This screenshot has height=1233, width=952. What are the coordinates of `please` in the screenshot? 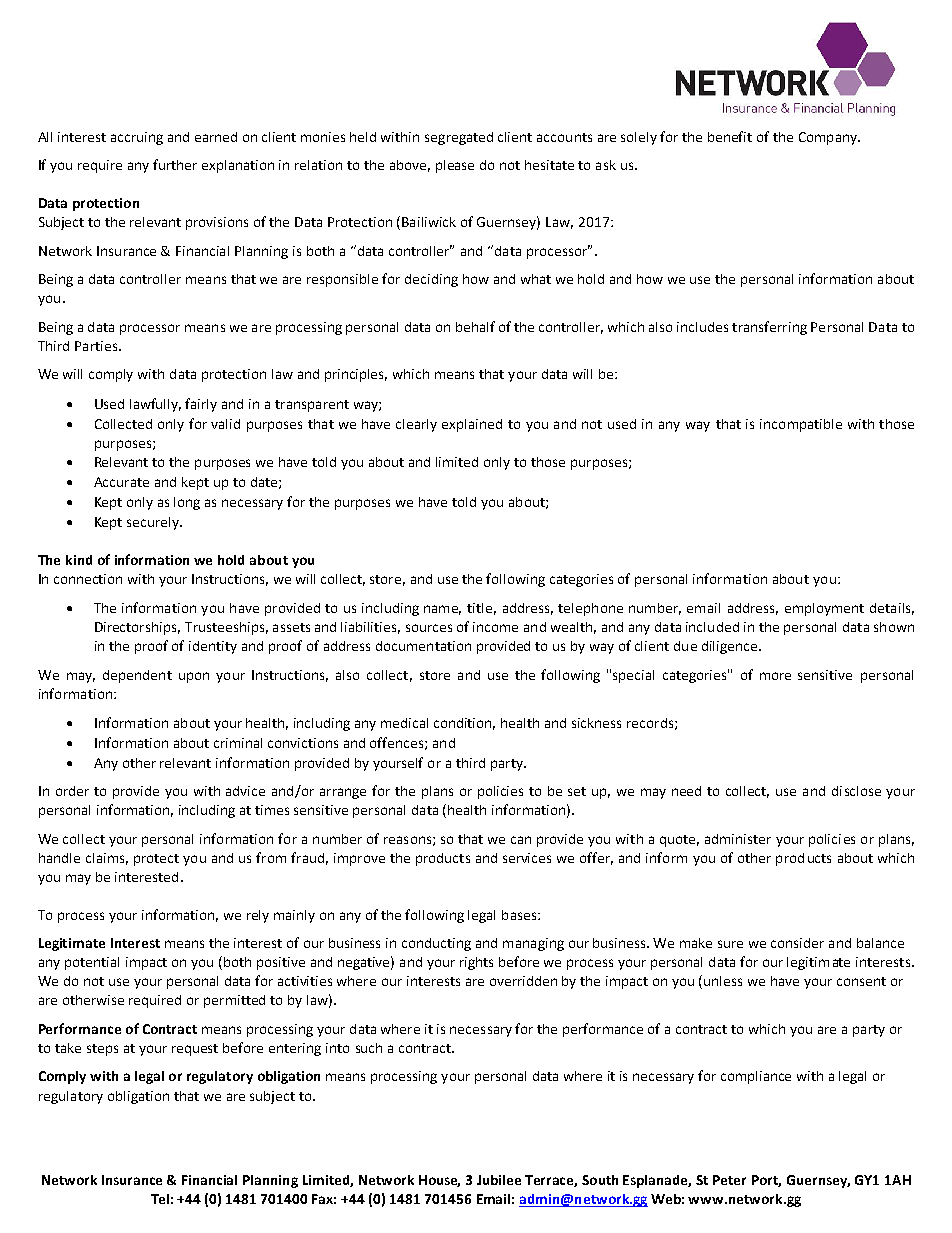 It's located at (455, 166).
